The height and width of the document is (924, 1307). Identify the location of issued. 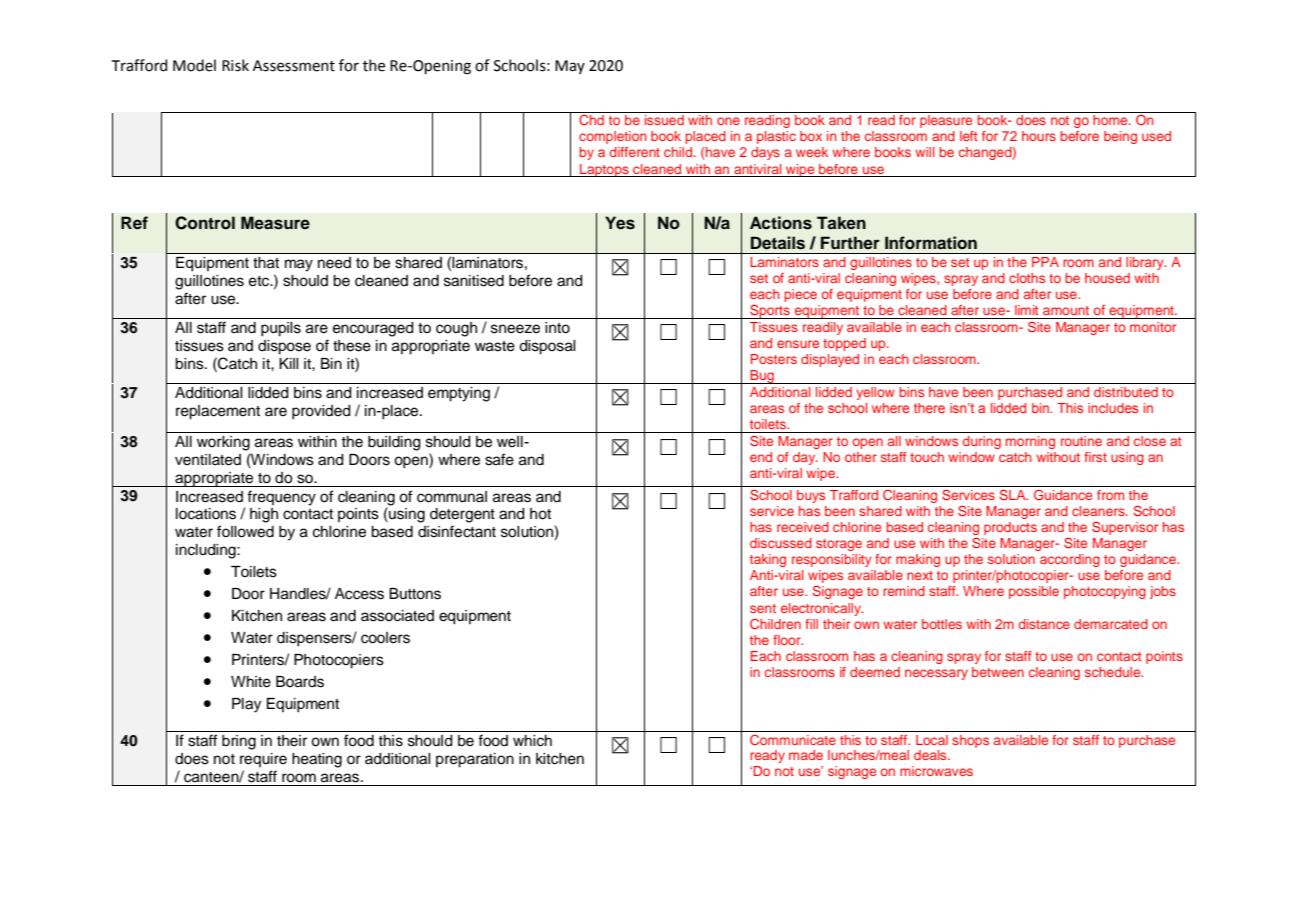
(664, 120).
